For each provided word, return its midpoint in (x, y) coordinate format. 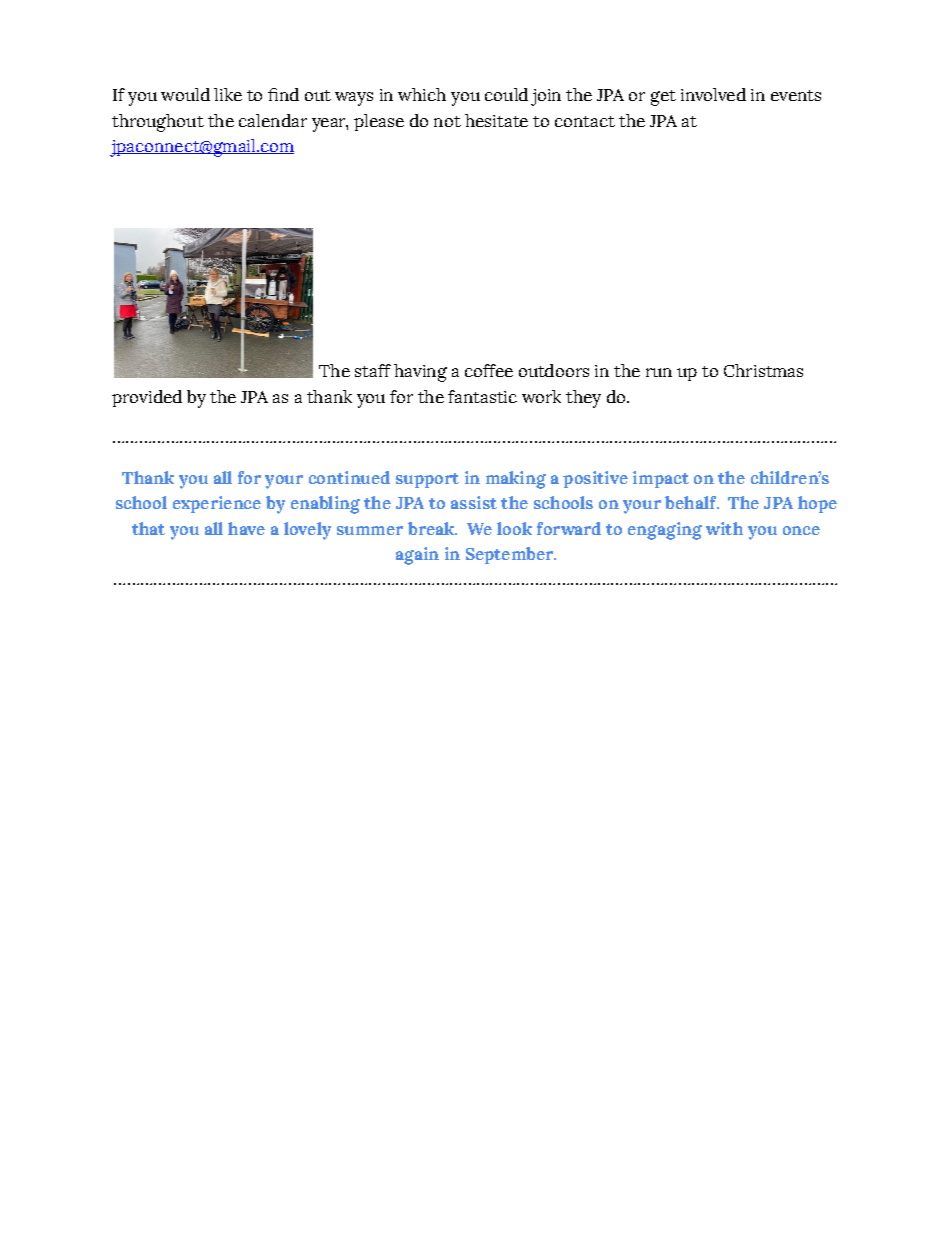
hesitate (496, 120)
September (511, 555)
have (246, 528)
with (724, 528)
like (228, 94)
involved (713, 94)
